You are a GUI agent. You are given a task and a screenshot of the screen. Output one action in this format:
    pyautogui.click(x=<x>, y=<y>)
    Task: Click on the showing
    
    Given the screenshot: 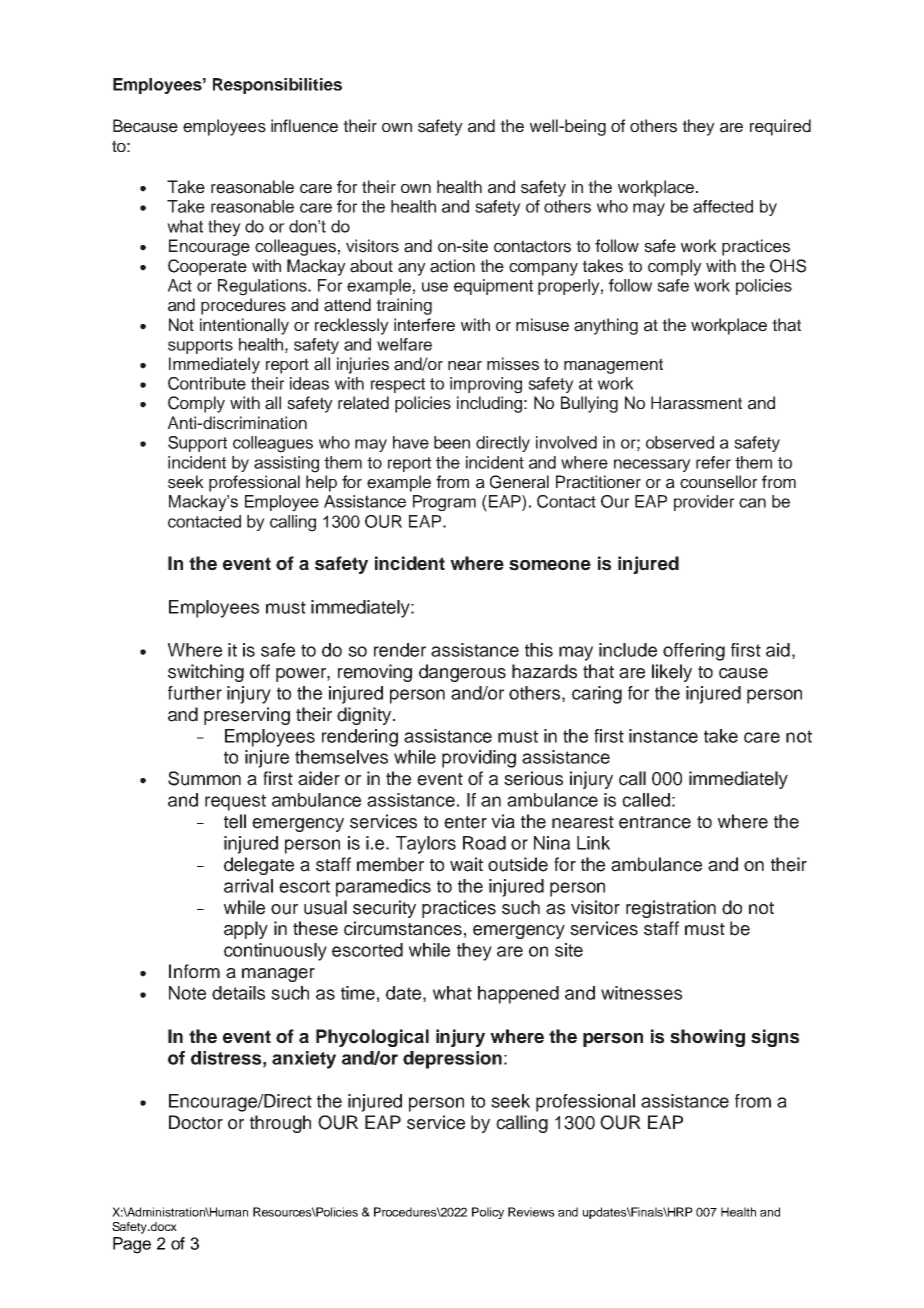 What is the action you would take?
    pyautogui.click(x=707, y=1038)
